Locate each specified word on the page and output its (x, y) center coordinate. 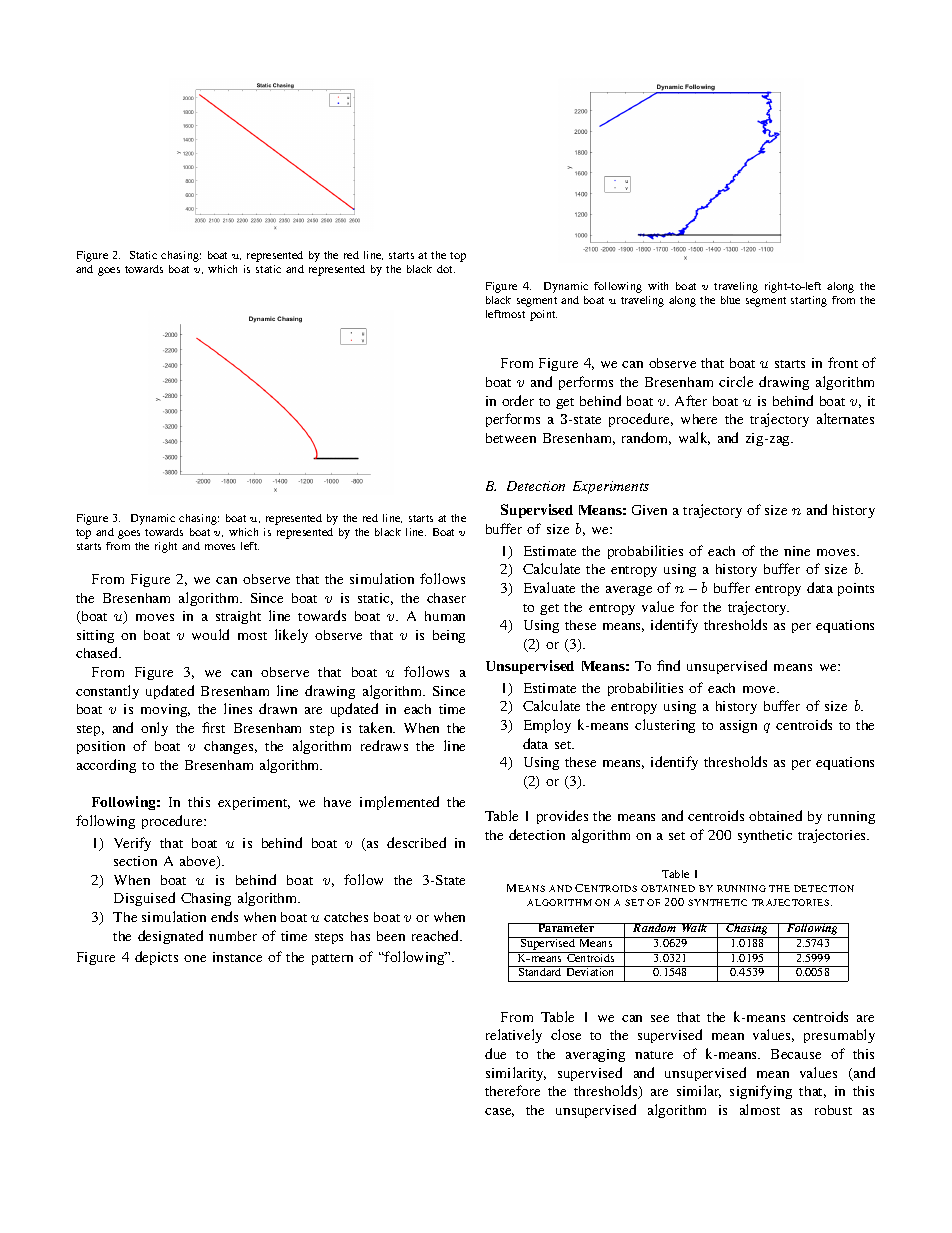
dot (446, 269)
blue (730, 300)
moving (165, 710)
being (449, 636)
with (658, 286)
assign (738, 726)
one (195, 958)
